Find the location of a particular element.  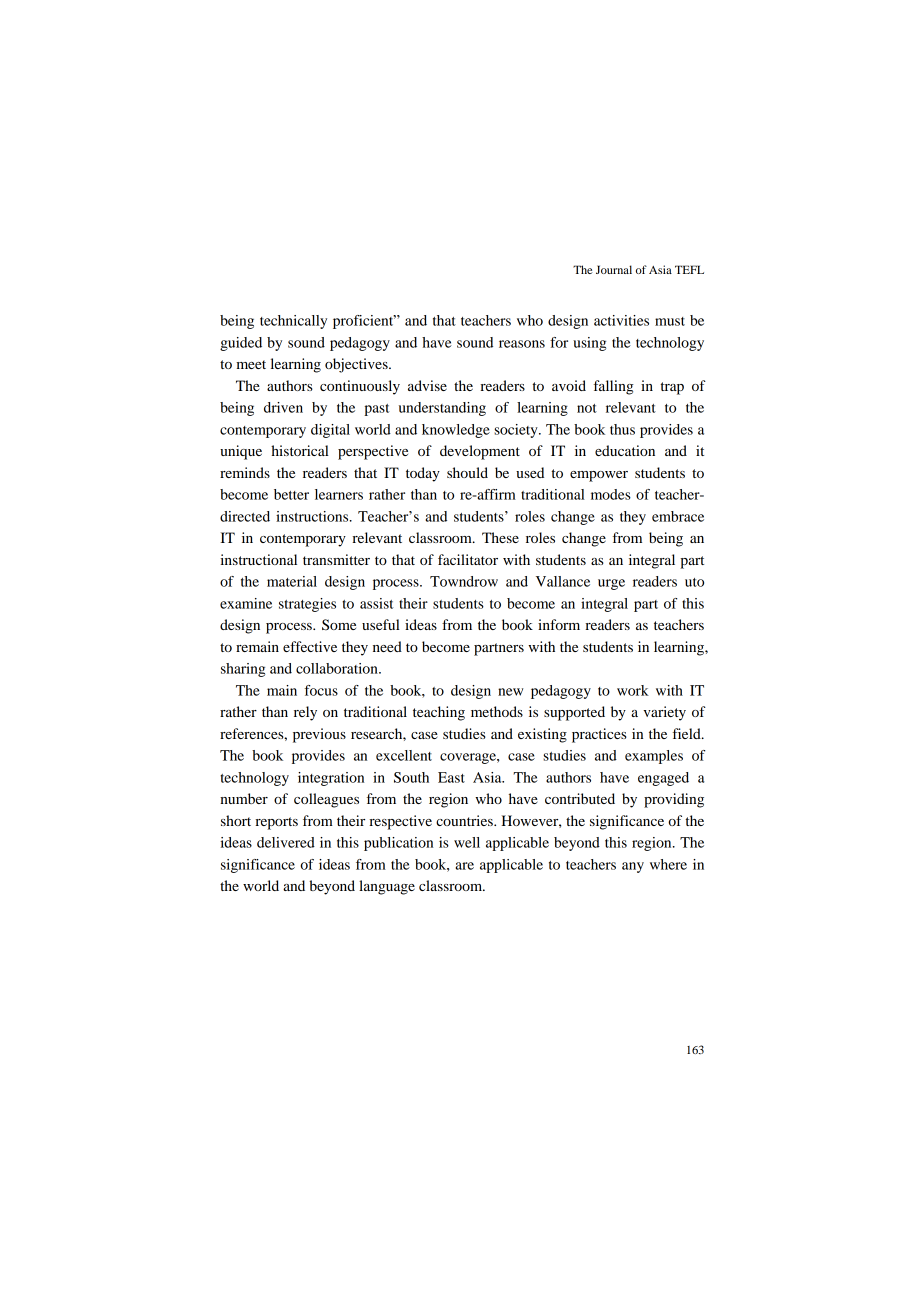

should is located at coordinates (467, 472).
